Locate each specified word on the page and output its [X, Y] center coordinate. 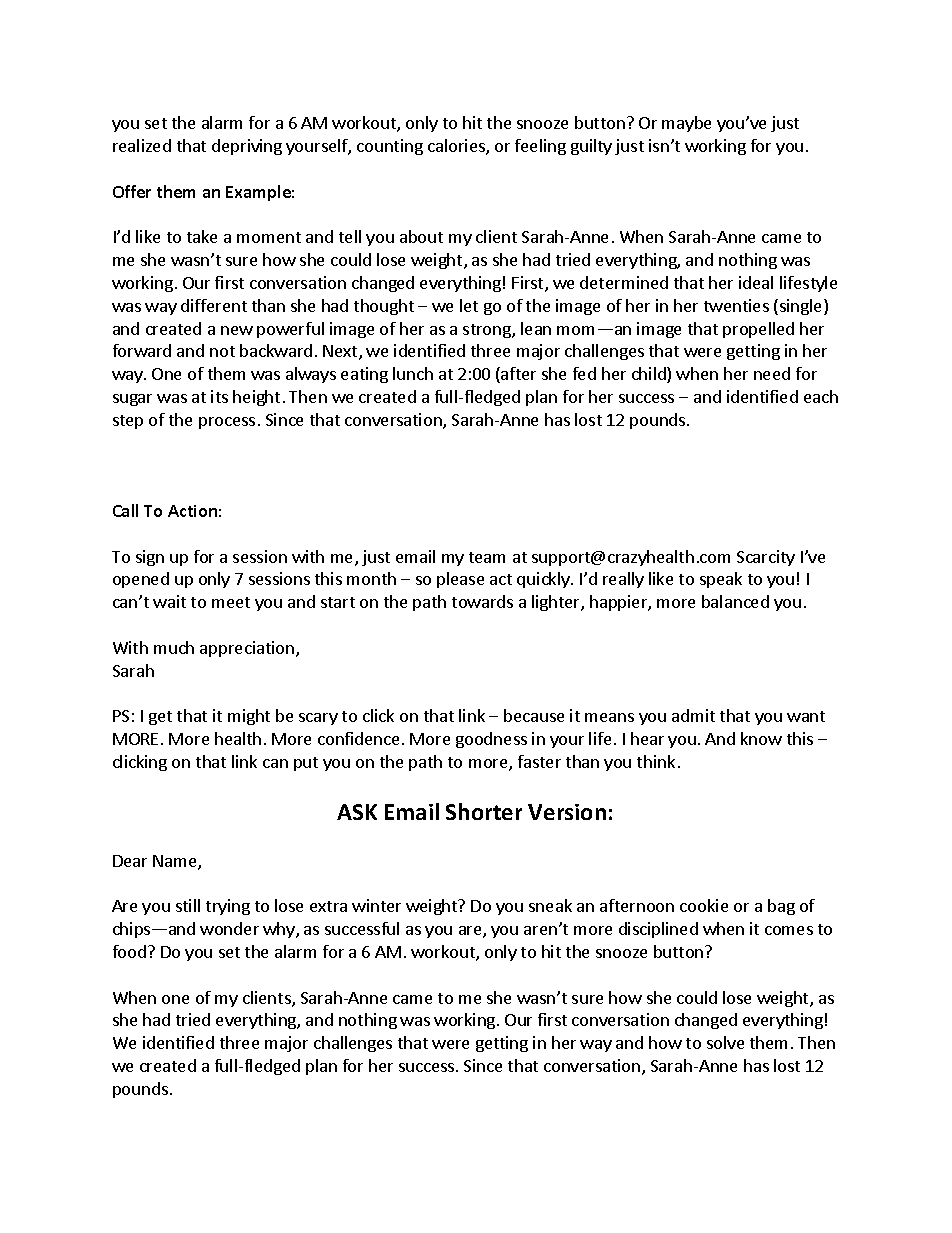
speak [721, 580]
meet [231, 602]
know [761, 738]
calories [457, 147]
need [772, 373]
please [460, 580]
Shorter [484, 811]
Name [176, 862]
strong [488, 331]
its [219, 396]
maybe [686, 124]
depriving [247, 147]
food [129, 951]
